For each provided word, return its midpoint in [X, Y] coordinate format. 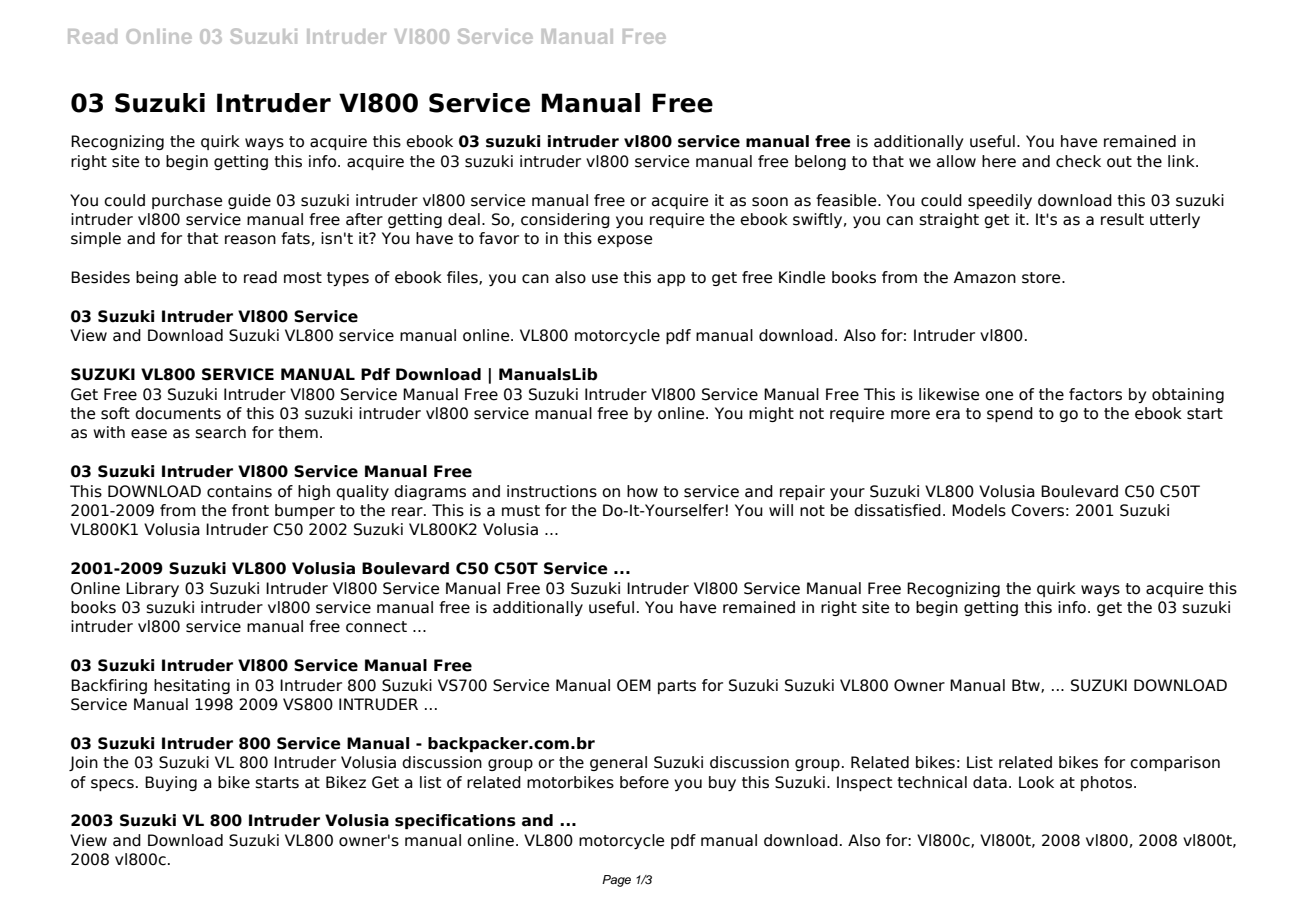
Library [152, 589]
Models [979, 510]
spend [1010, 414]
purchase [187, 201]
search [220, 432]
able [200, 277]
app [671, 280]
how [642, 491]
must [521, 511]
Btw [1027, 686]
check [1078, 161]
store [1042, 278]
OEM [634, 685]
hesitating [192, 686]
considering [565, 220]
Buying [171, 783]
